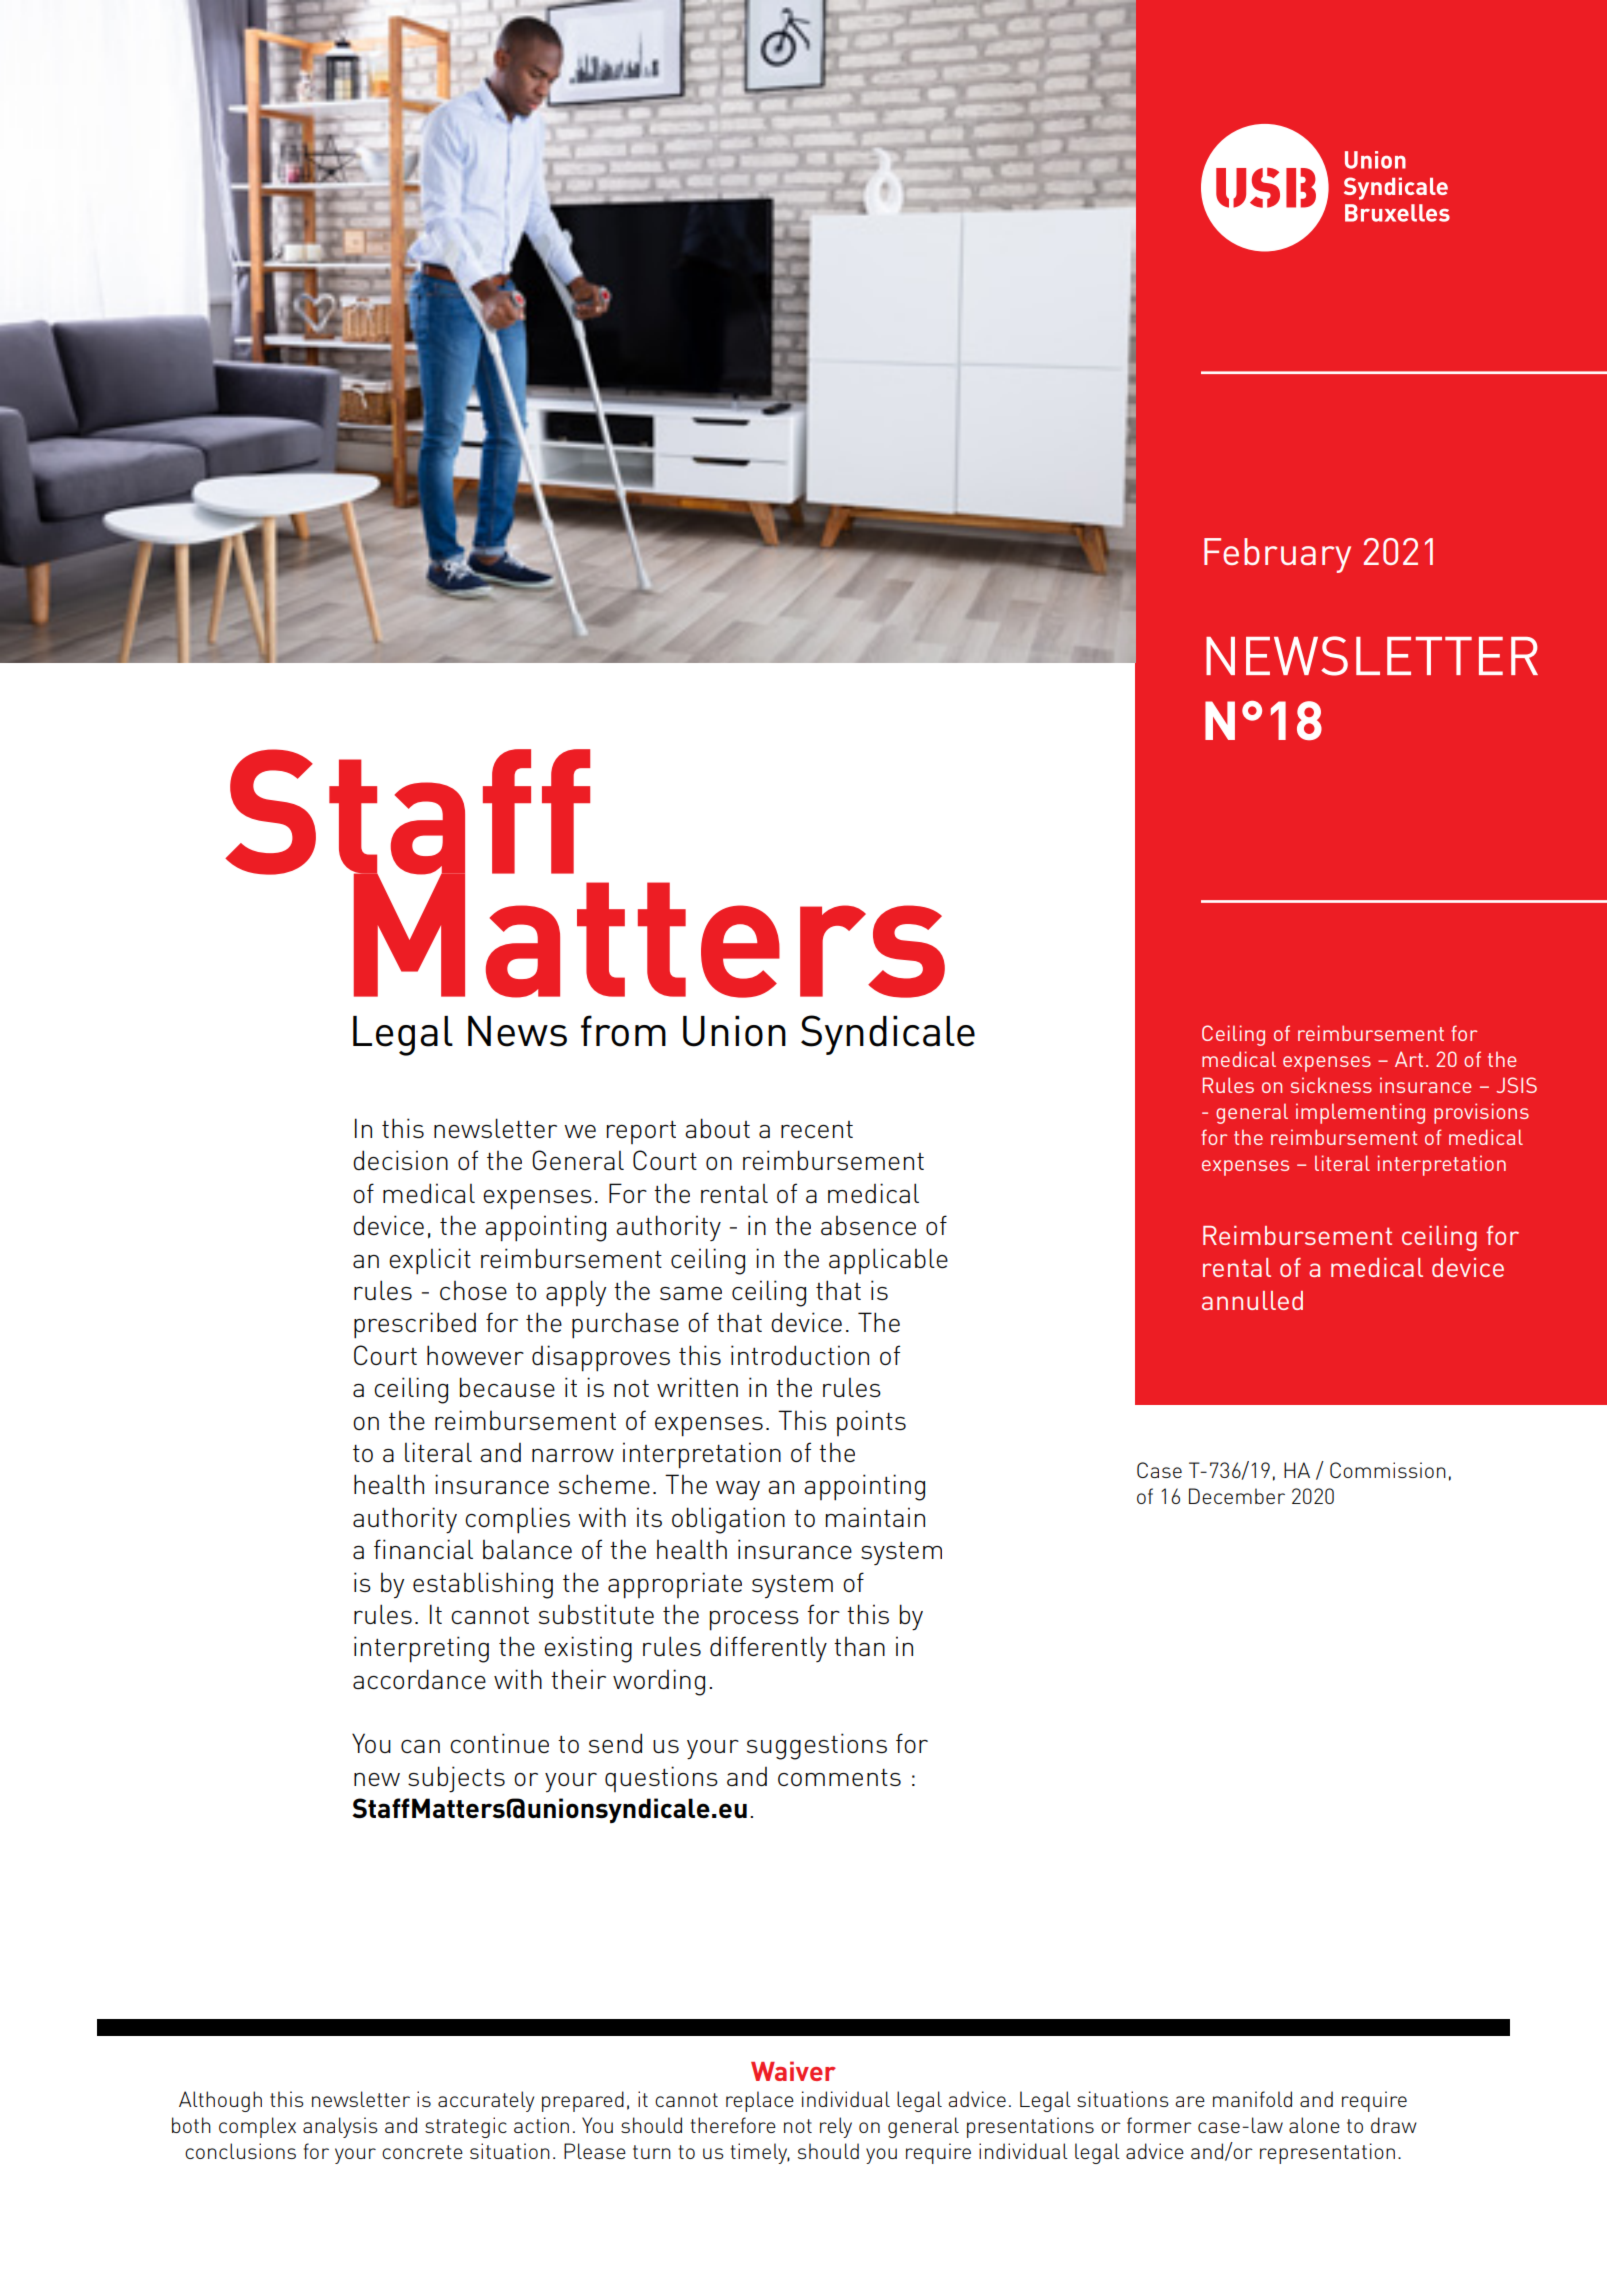  Describe the element at coordinates (1277, 555) in the screenshot. I see `February` at that location.
